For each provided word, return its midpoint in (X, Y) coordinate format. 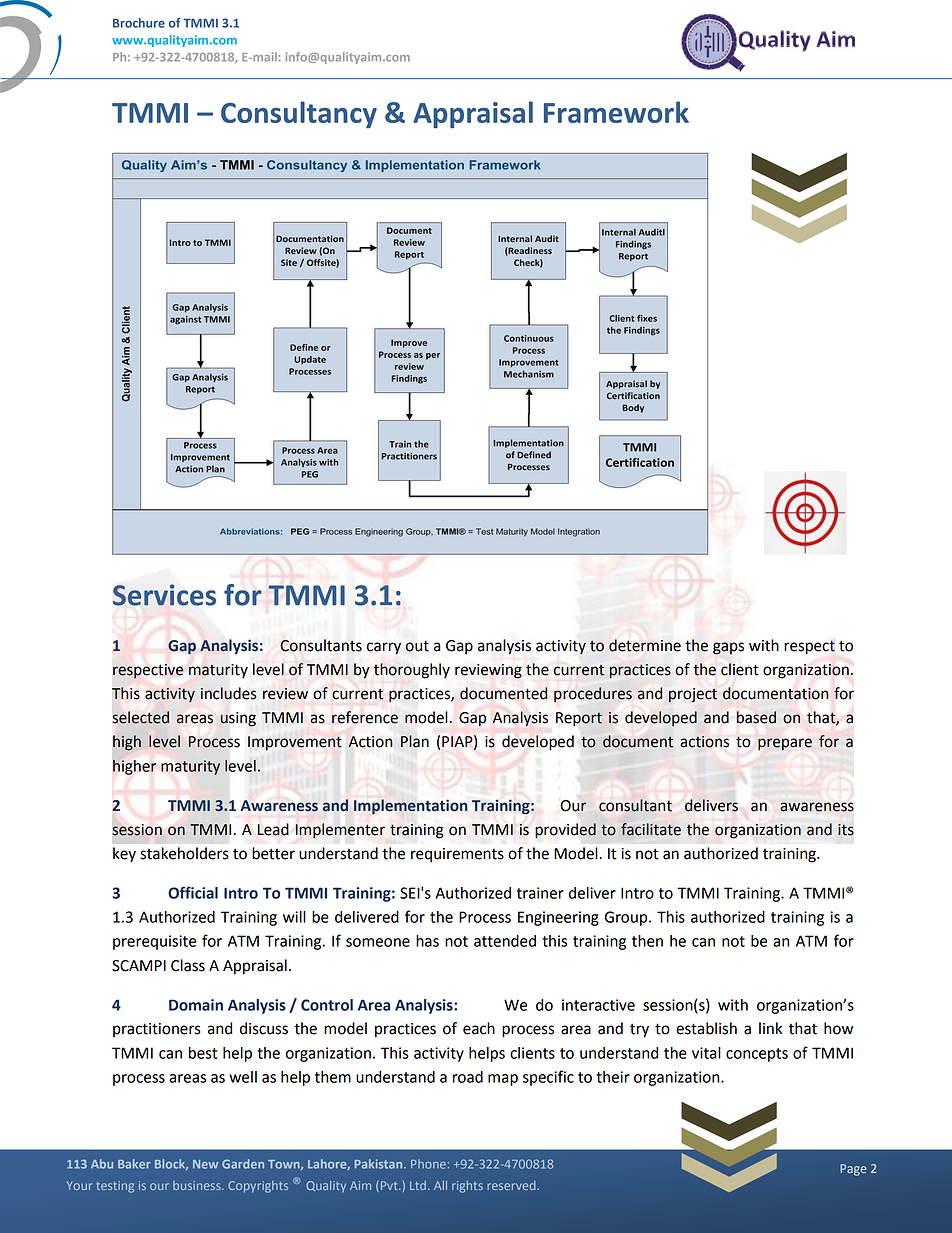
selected (141, 717)
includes (229, 693)
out (417, 646)
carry (384, 648)
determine (645, 645)
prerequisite (154, 942)
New (205, 1164)
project (693, 695)
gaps (728, 648)
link (770, 1028)
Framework (616, 112)
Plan (415, 741)
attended (505, 941)
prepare (785, 744)
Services (164, 595)
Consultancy (299, 115)
